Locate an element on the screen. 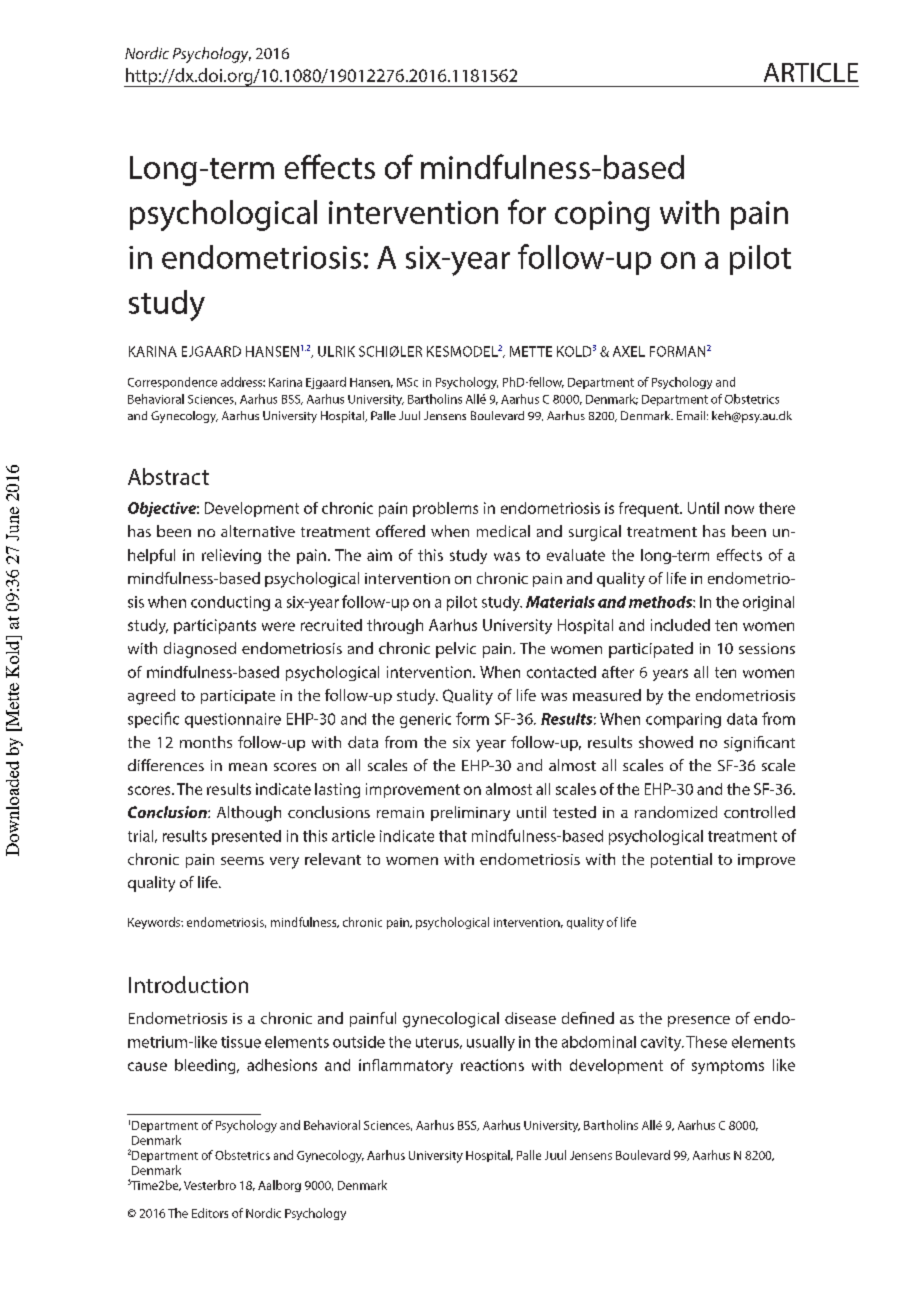  Correspondence is located at coordinates (172, 383).
